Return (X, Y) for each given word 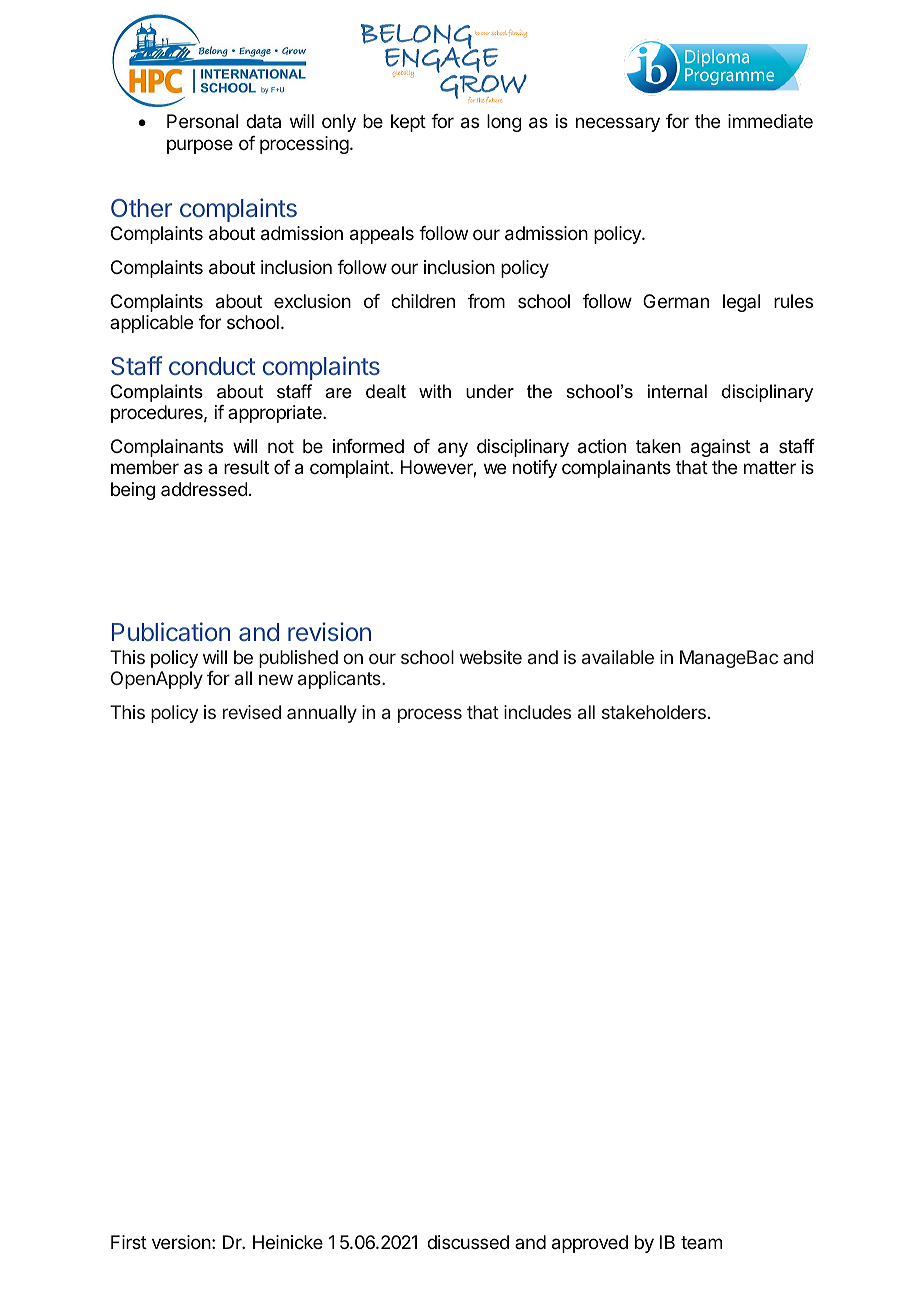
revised (252, 712)
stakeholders (654, 712)
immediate (770, 121)
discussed (468, 1242)
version (181, 1242)
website (491, 657)
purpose (200, 146)
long (504, 123)
